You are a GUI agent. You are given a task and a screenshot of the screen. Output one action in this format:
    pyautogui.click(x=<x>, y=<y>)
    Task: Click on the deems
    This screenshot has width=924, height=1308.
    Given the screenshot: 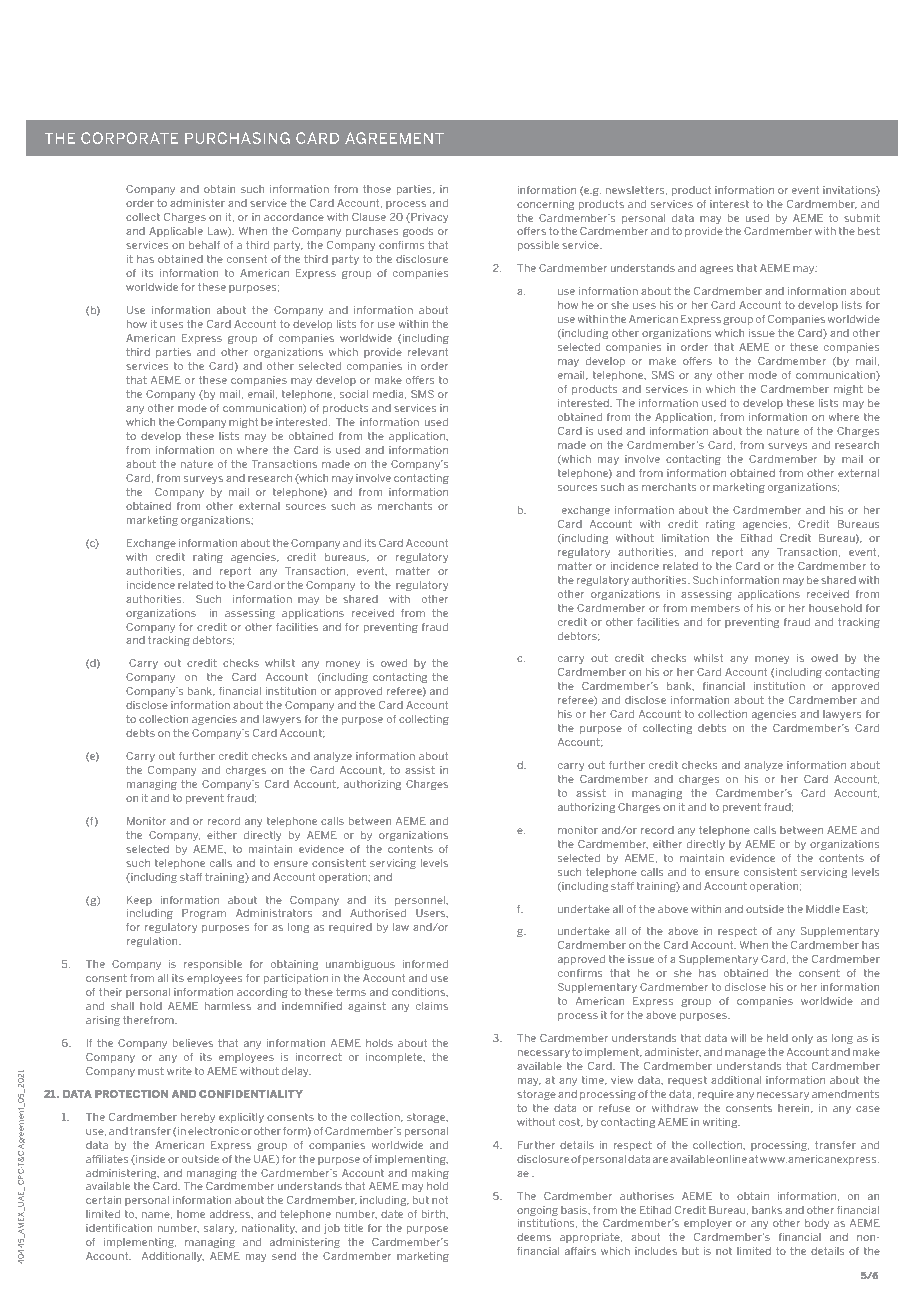 What is the action you would take?
    pyautogui.click(x=534, y=1237)
